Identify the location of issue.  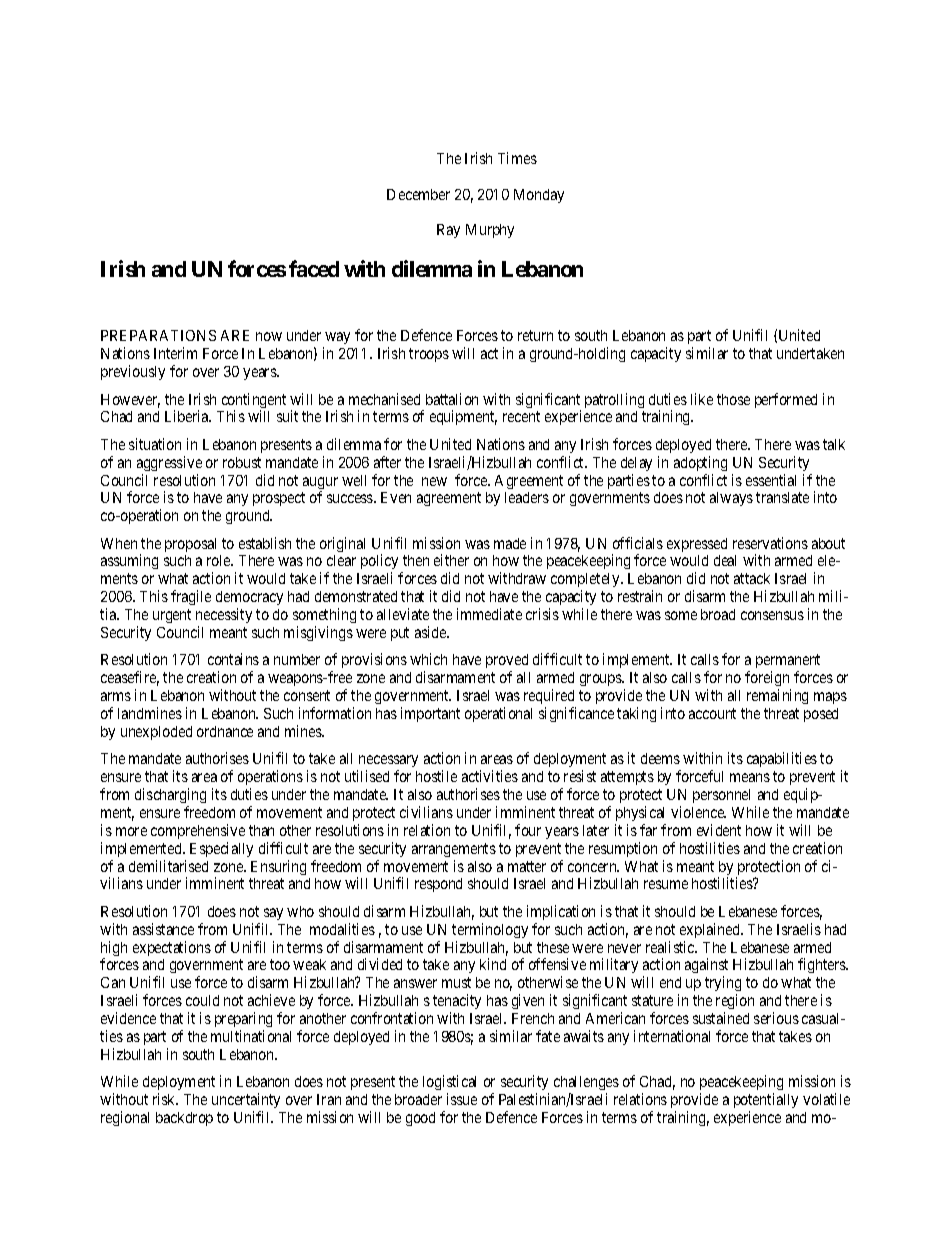
(462, 1099).
